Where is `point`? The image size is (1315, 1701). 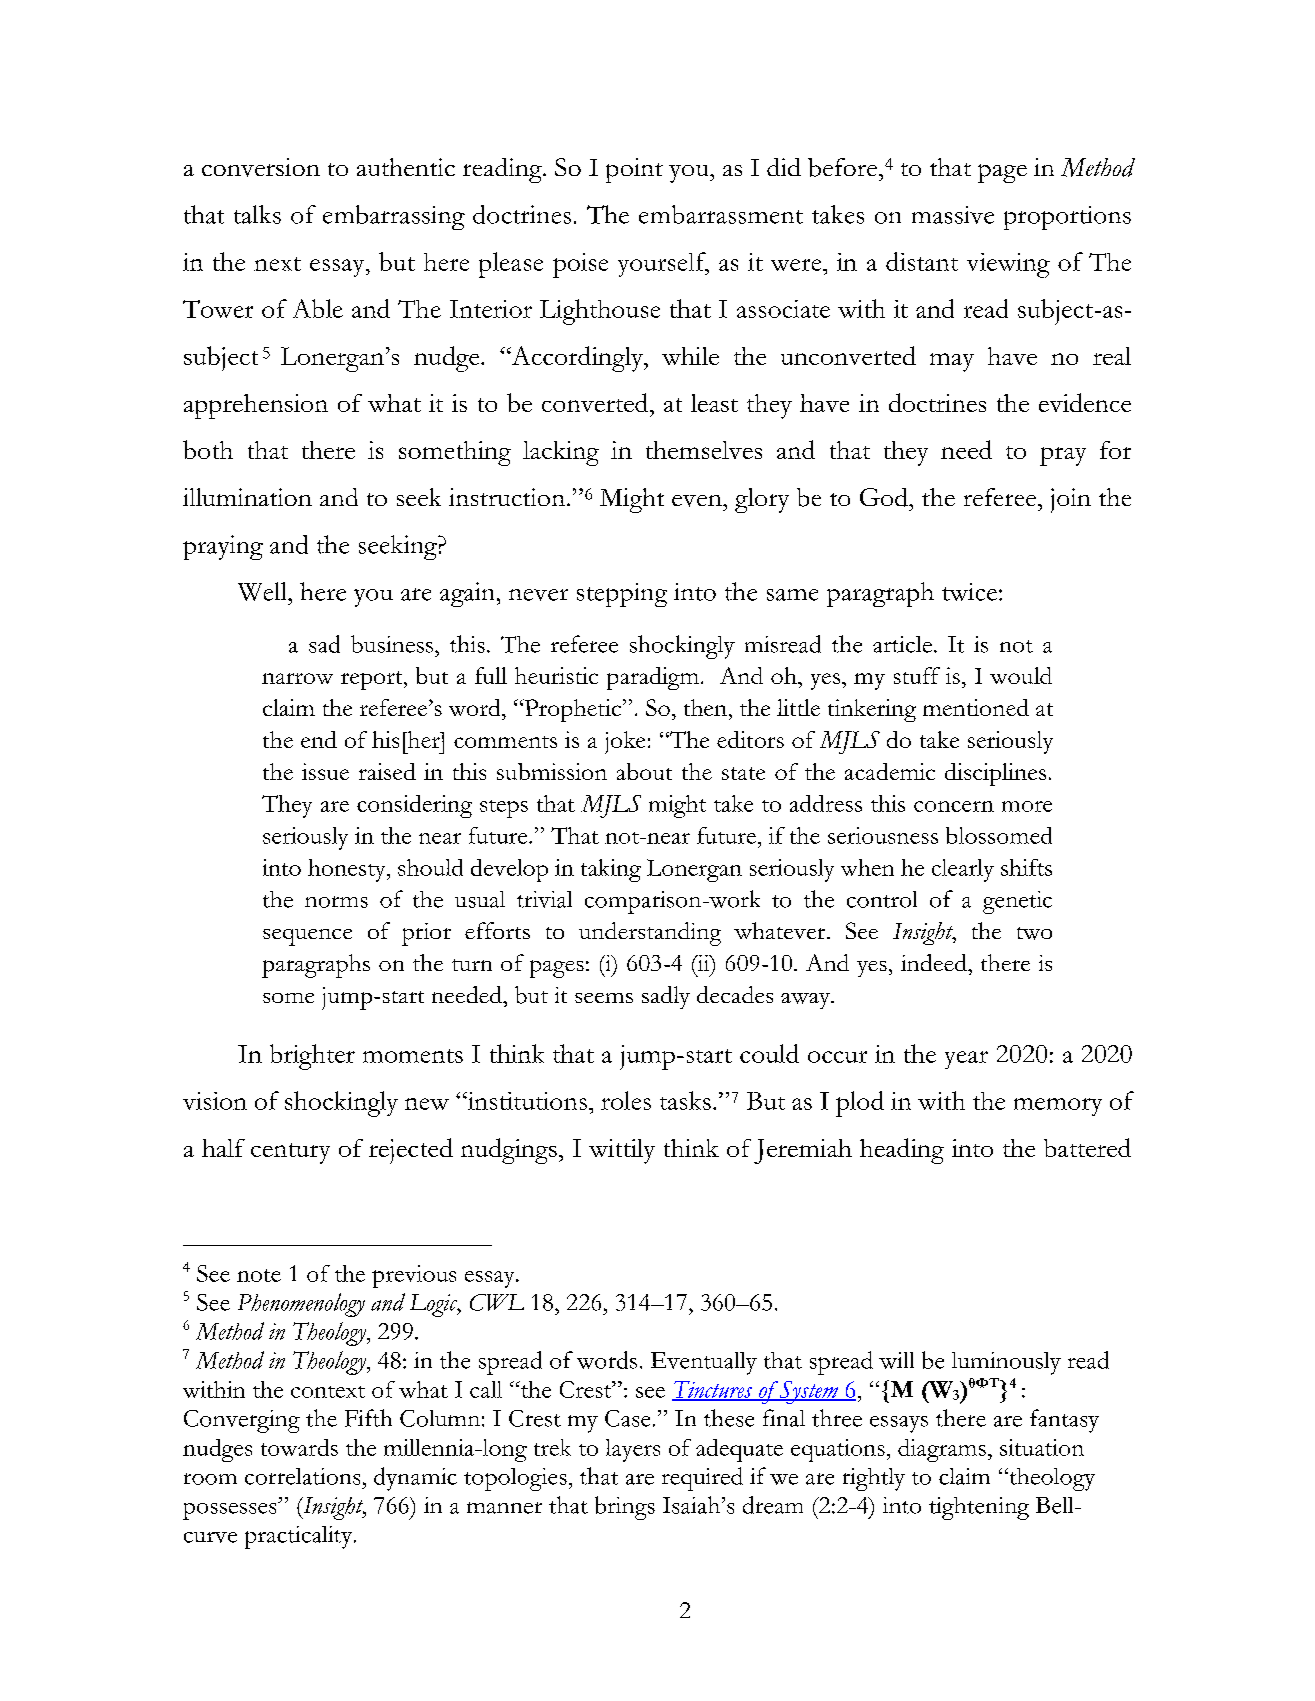 point is located at coordinates (634, 170).
